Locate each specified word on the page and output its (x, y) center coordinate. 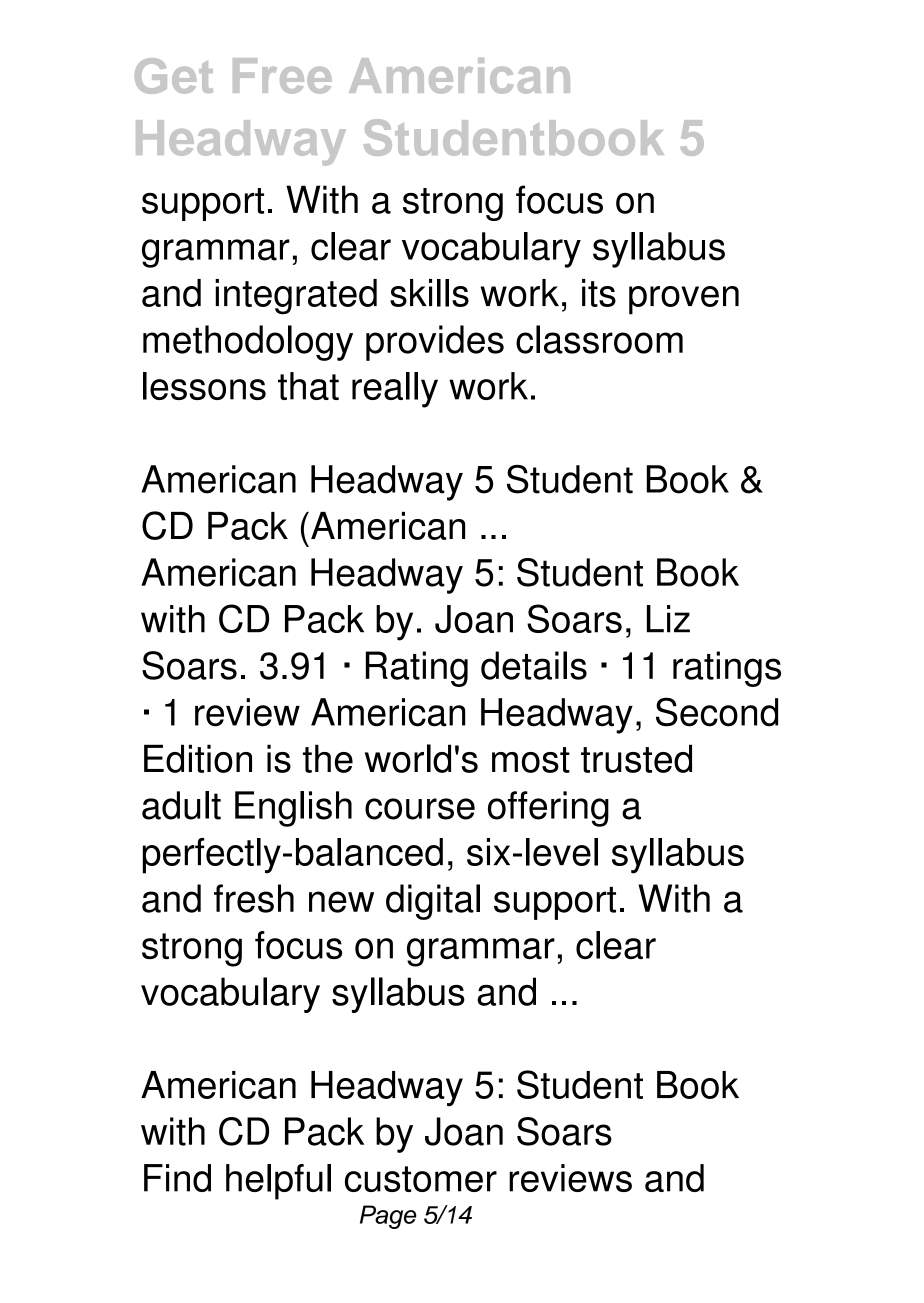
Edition (198, 758)
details (534, 665)
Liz (668, 619)
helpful (278, 1182)
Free (282, 76)
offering (548, 809)
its (599, 293)
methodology (248, 343)
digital (433, 902)
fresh (254, 898)
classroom (599, 339)
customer (421, 1179)
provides (435, 343)
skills (429, 293)
